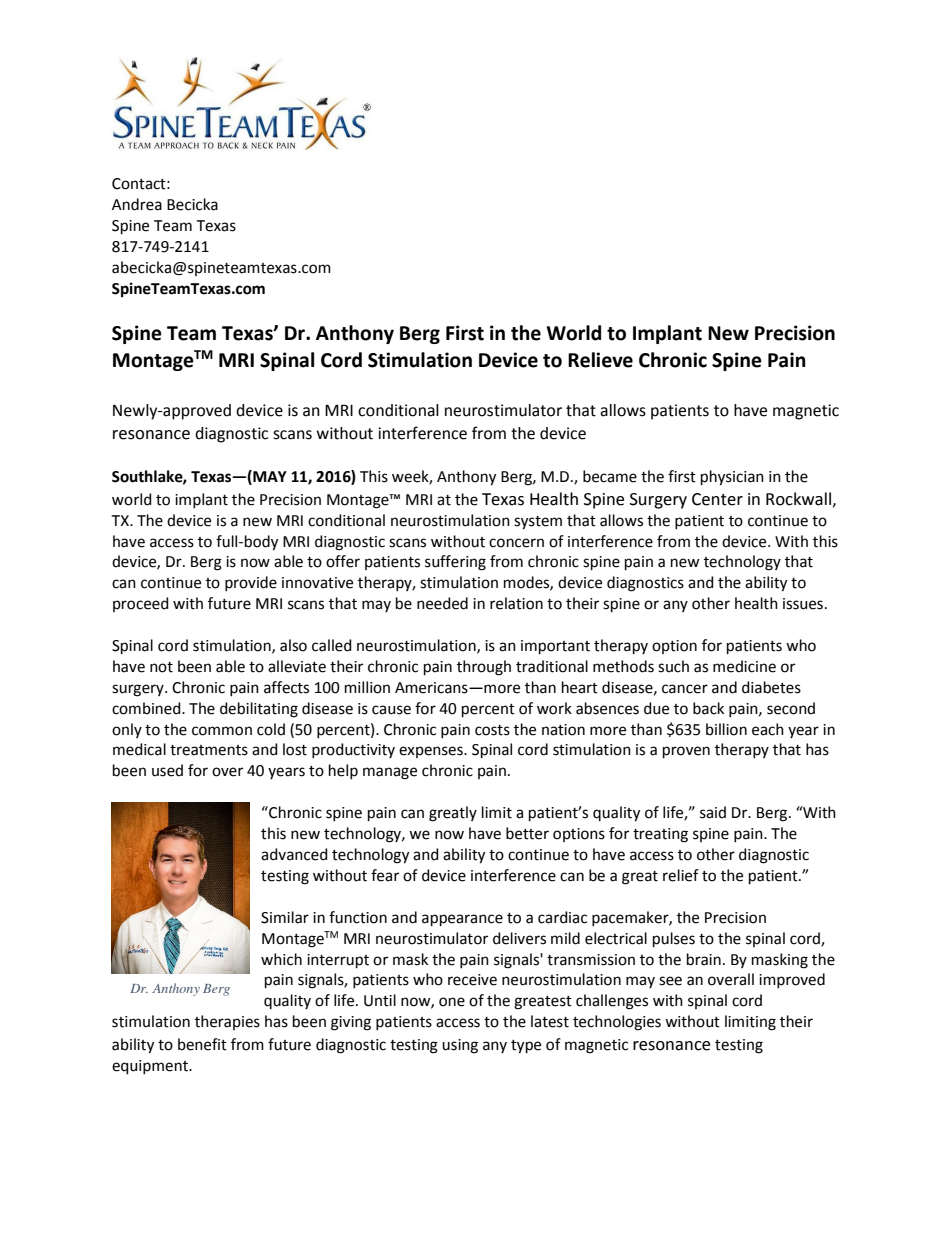 The width and height of the image is (952, 1233). What do you see at coordinates (432, 752) in the image?
I see `expenses` at bounding box center [432, 752].
